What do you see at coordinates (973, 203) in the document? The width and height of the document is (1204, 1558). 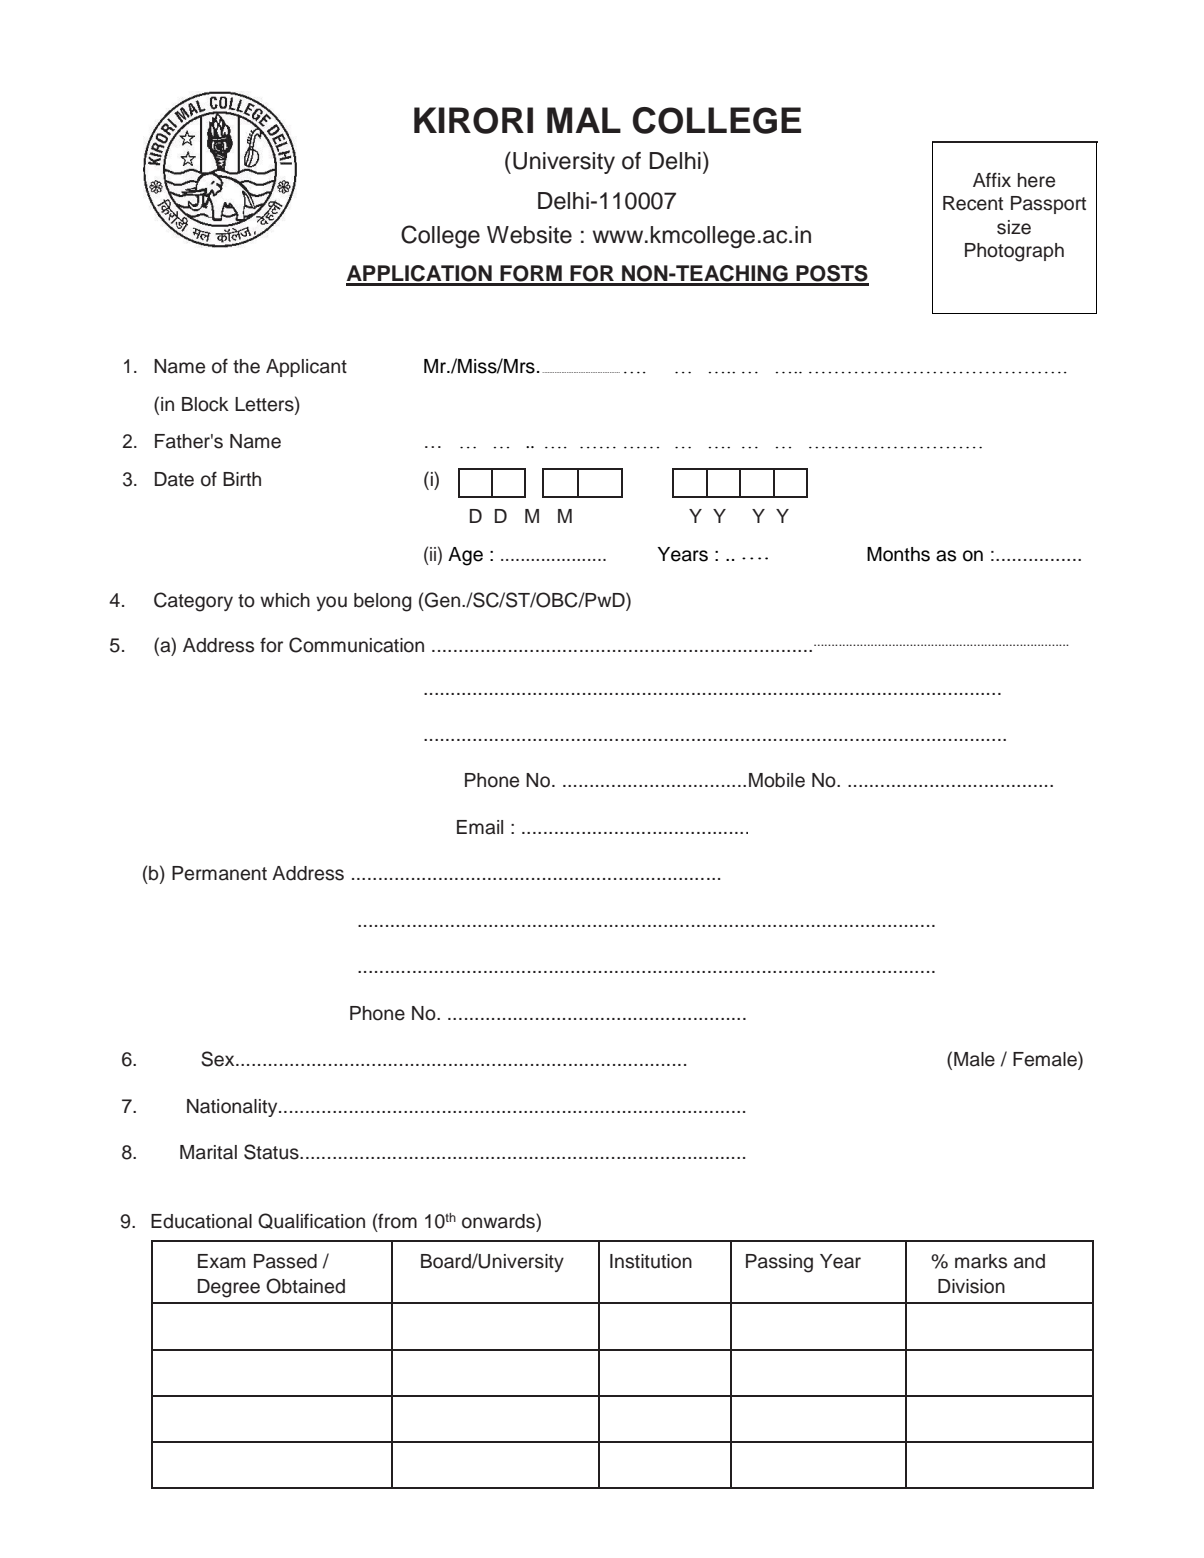 I see `Recent` at bounding box center [973, 203].
